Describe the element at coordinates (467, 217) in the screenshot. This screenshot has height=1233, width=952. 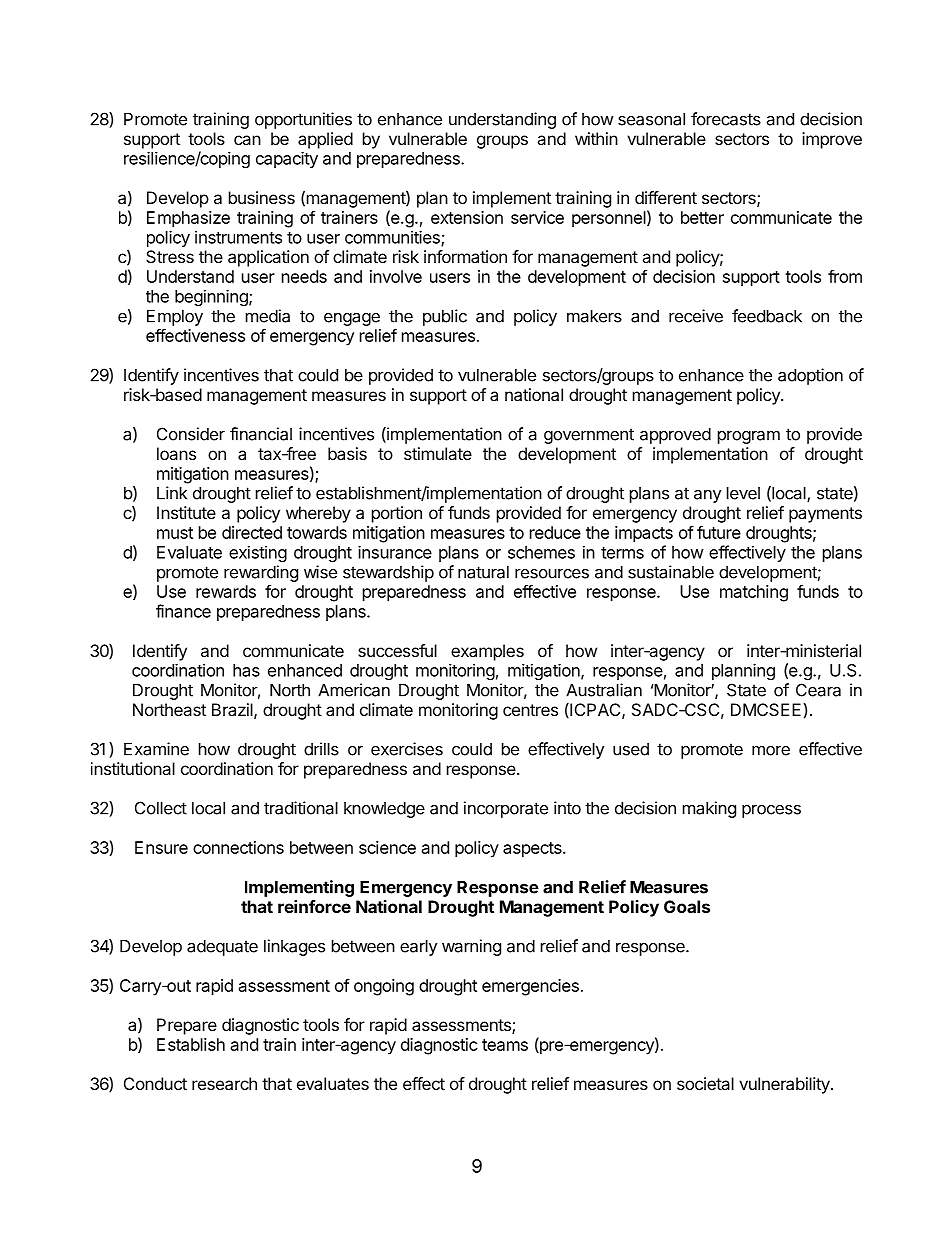
I see `extension` at that location.
